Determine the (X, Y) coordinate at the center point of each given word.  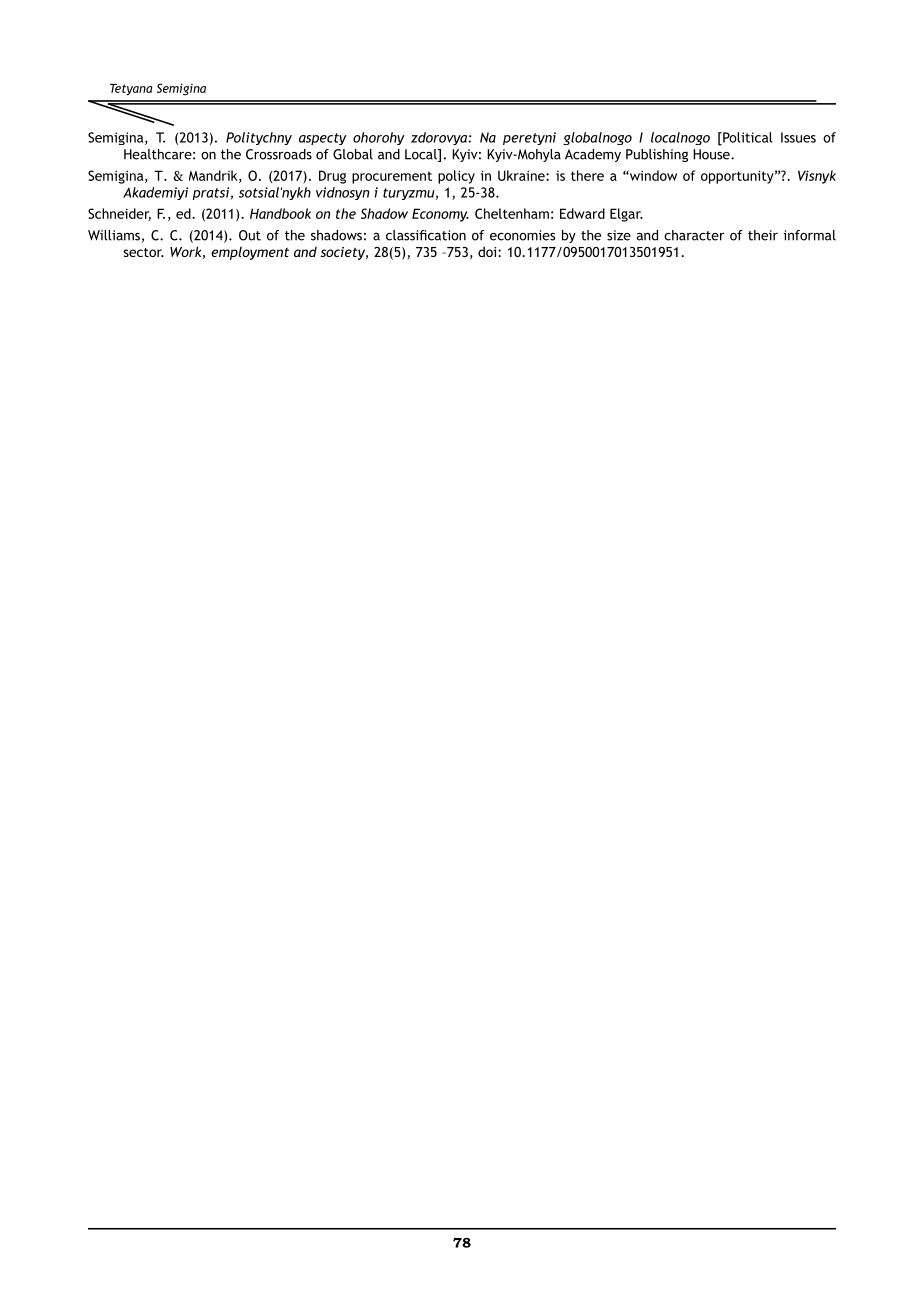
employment (250, 253)
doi (488, 251)
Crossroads (279, 154)
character (694, 235)
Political (746, 138)
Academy (593, 155)
